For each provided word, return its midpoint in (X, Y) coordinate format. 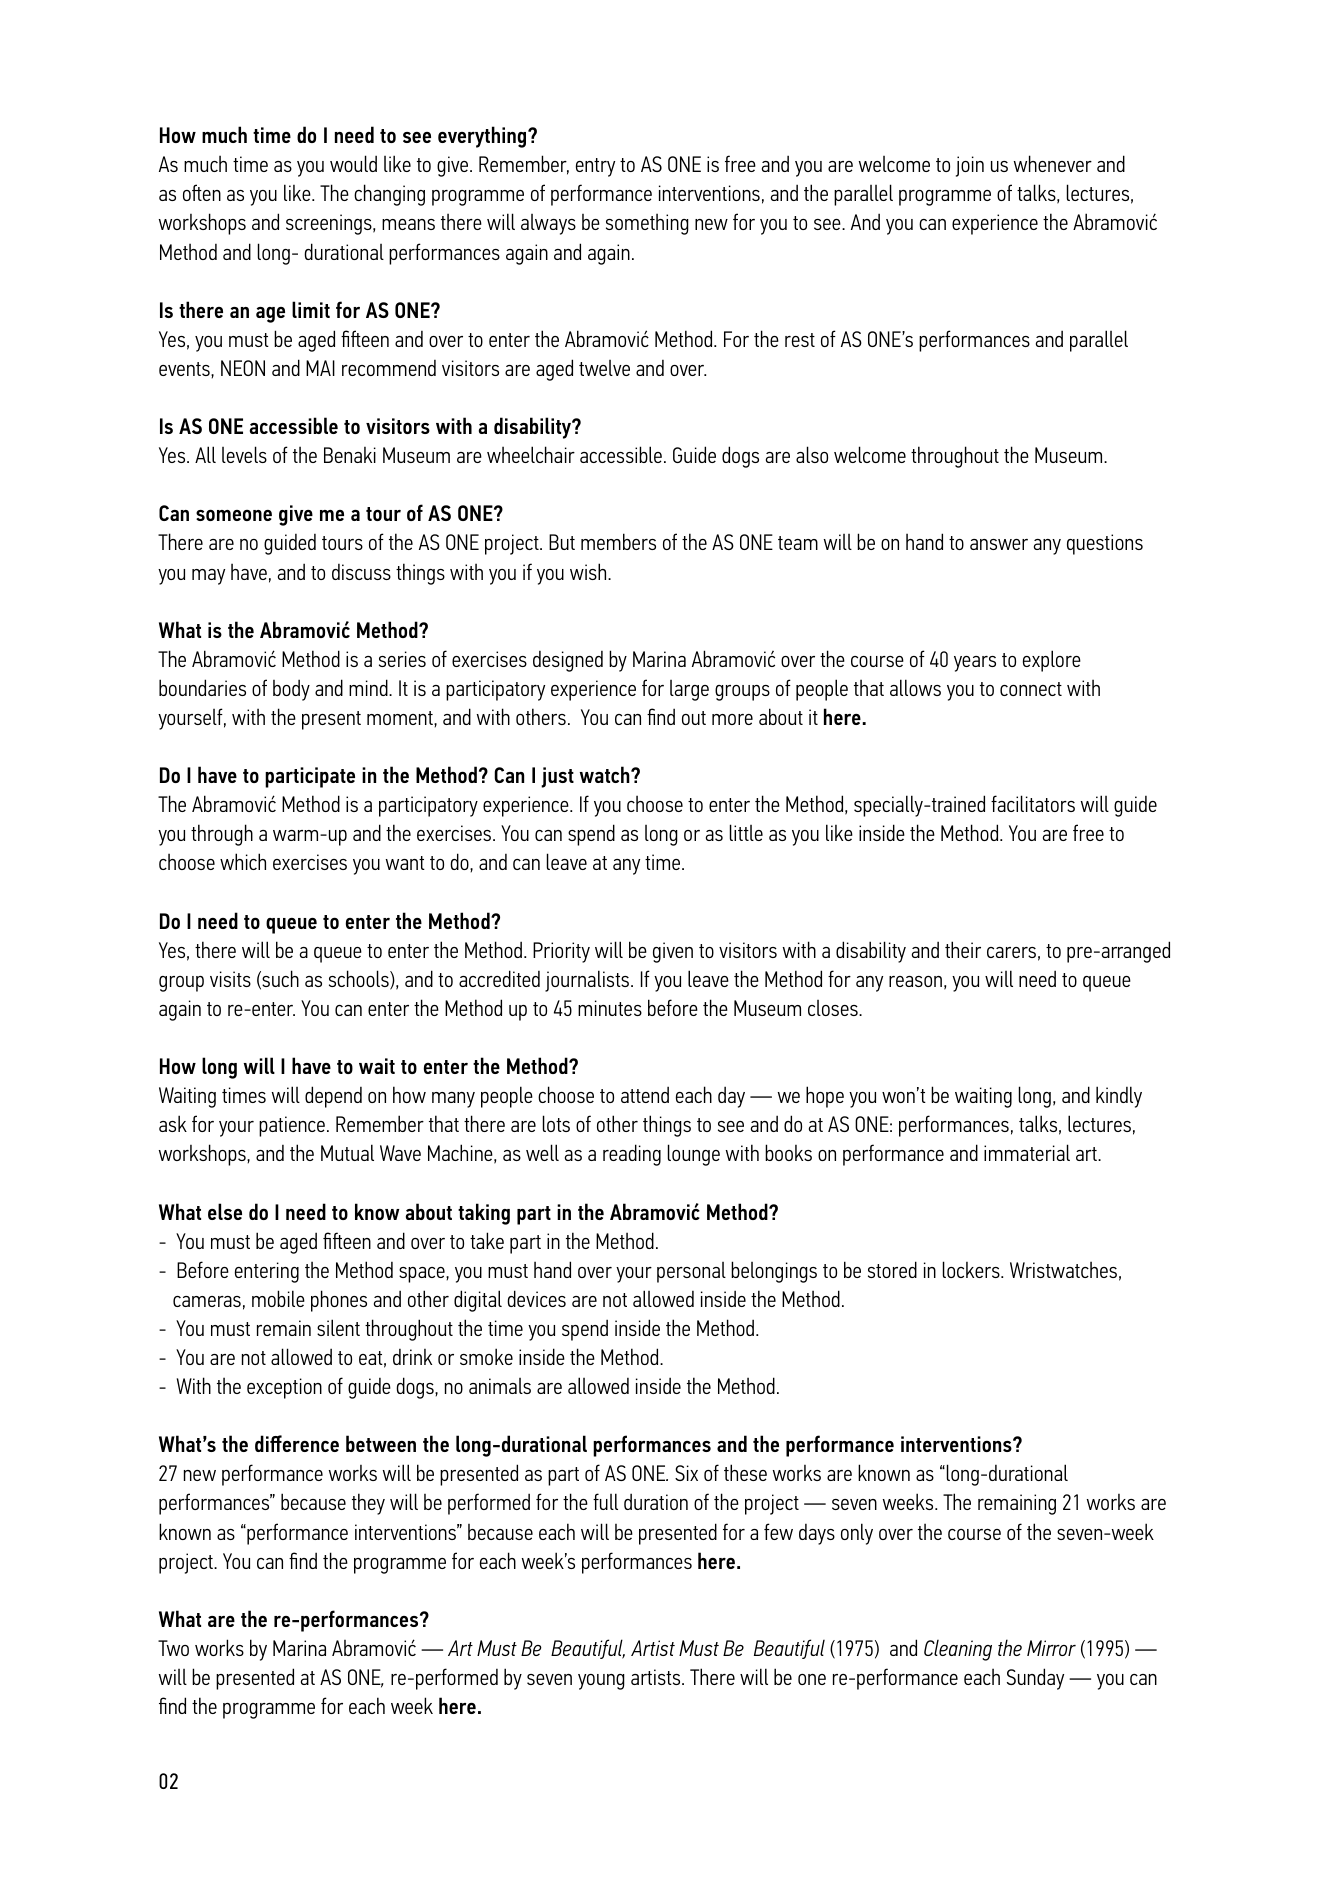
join (970, 166)
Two (173, 1648)
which (243, 861)
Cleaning (958, 1650)
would (353, 163)
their (963, 949)
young (601, 1682)
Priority (561, 952)
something (647, 224)
